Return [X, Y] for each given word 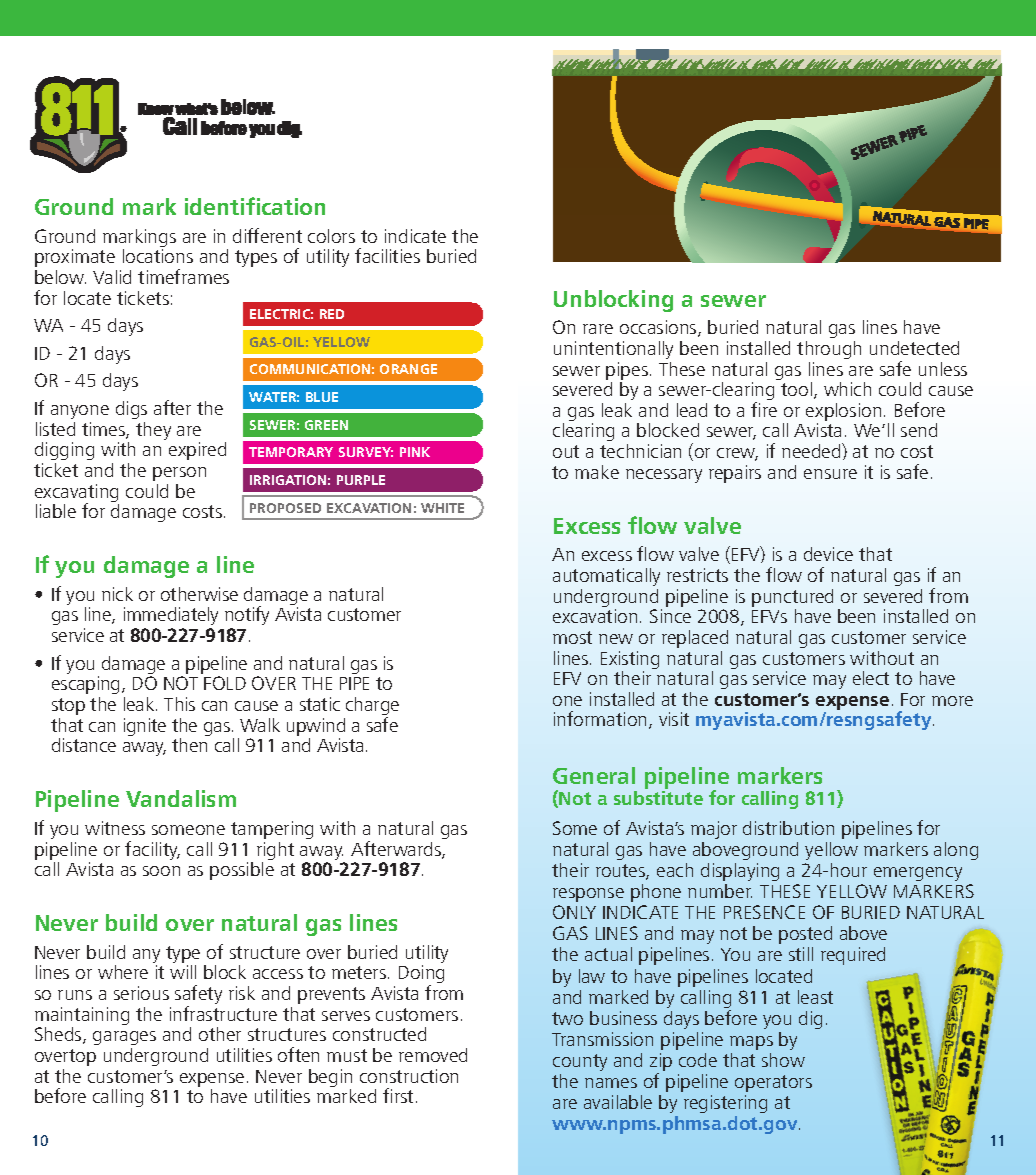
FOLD [225, 683]
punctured [792, 599]
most [572, 637]
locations [158, 256]
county [580, 1062]
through [829, 350]
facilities [387, 255]
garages [124, 1038]
